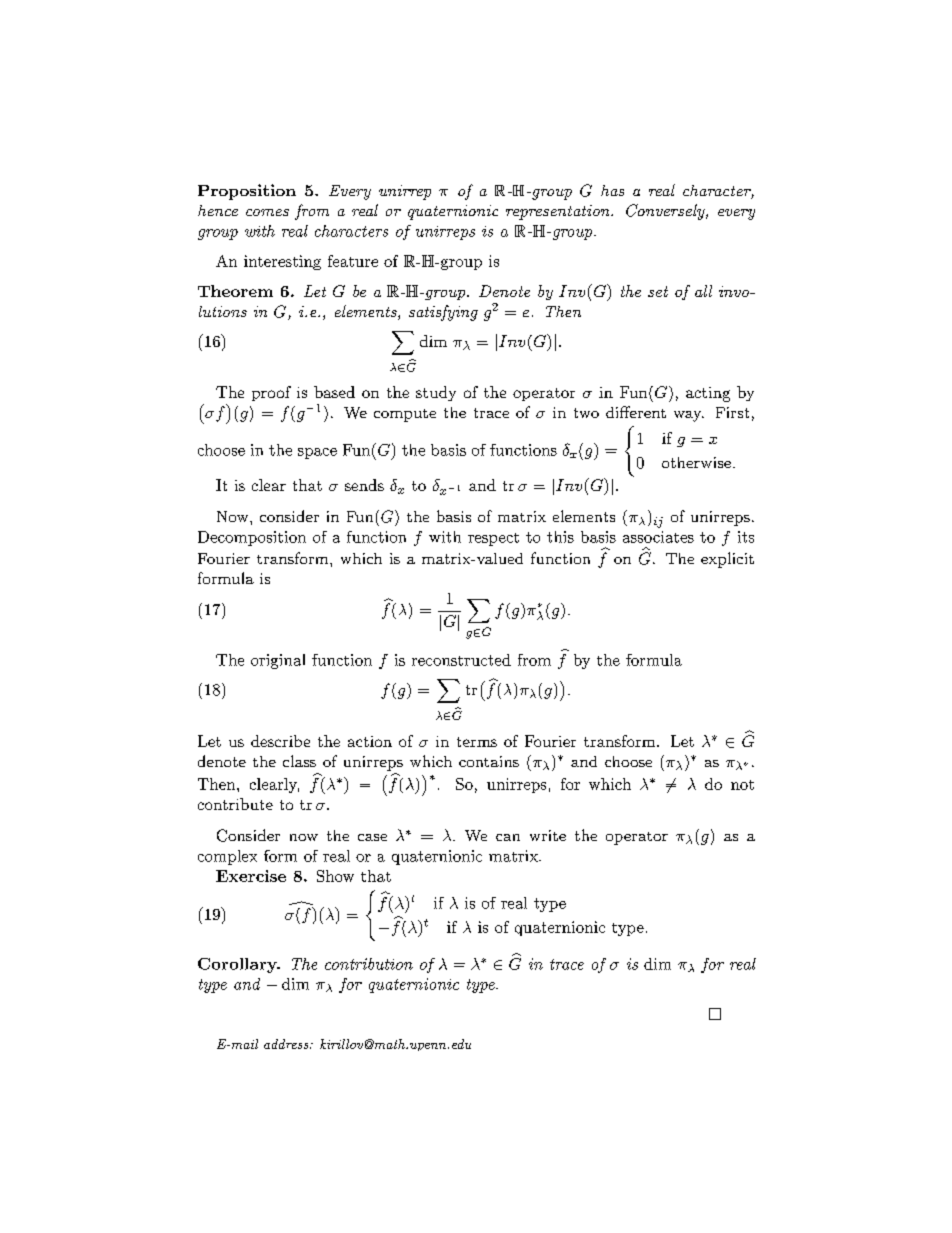  Describe the element at coordinates (278, 661) in the screenshot. I see `original` at that location.
